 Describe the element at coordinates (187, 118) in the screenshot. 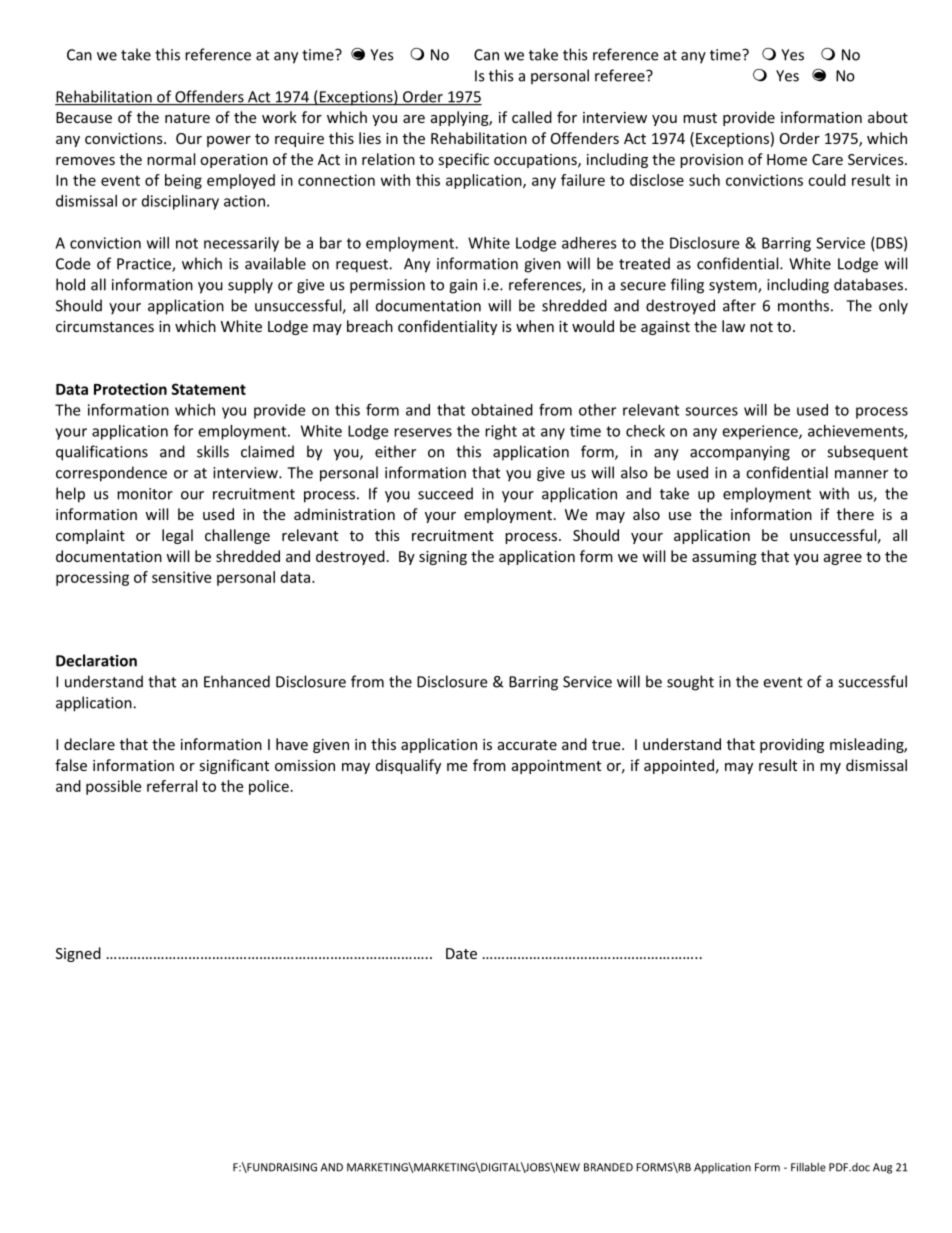

I see `nature` at that location.
